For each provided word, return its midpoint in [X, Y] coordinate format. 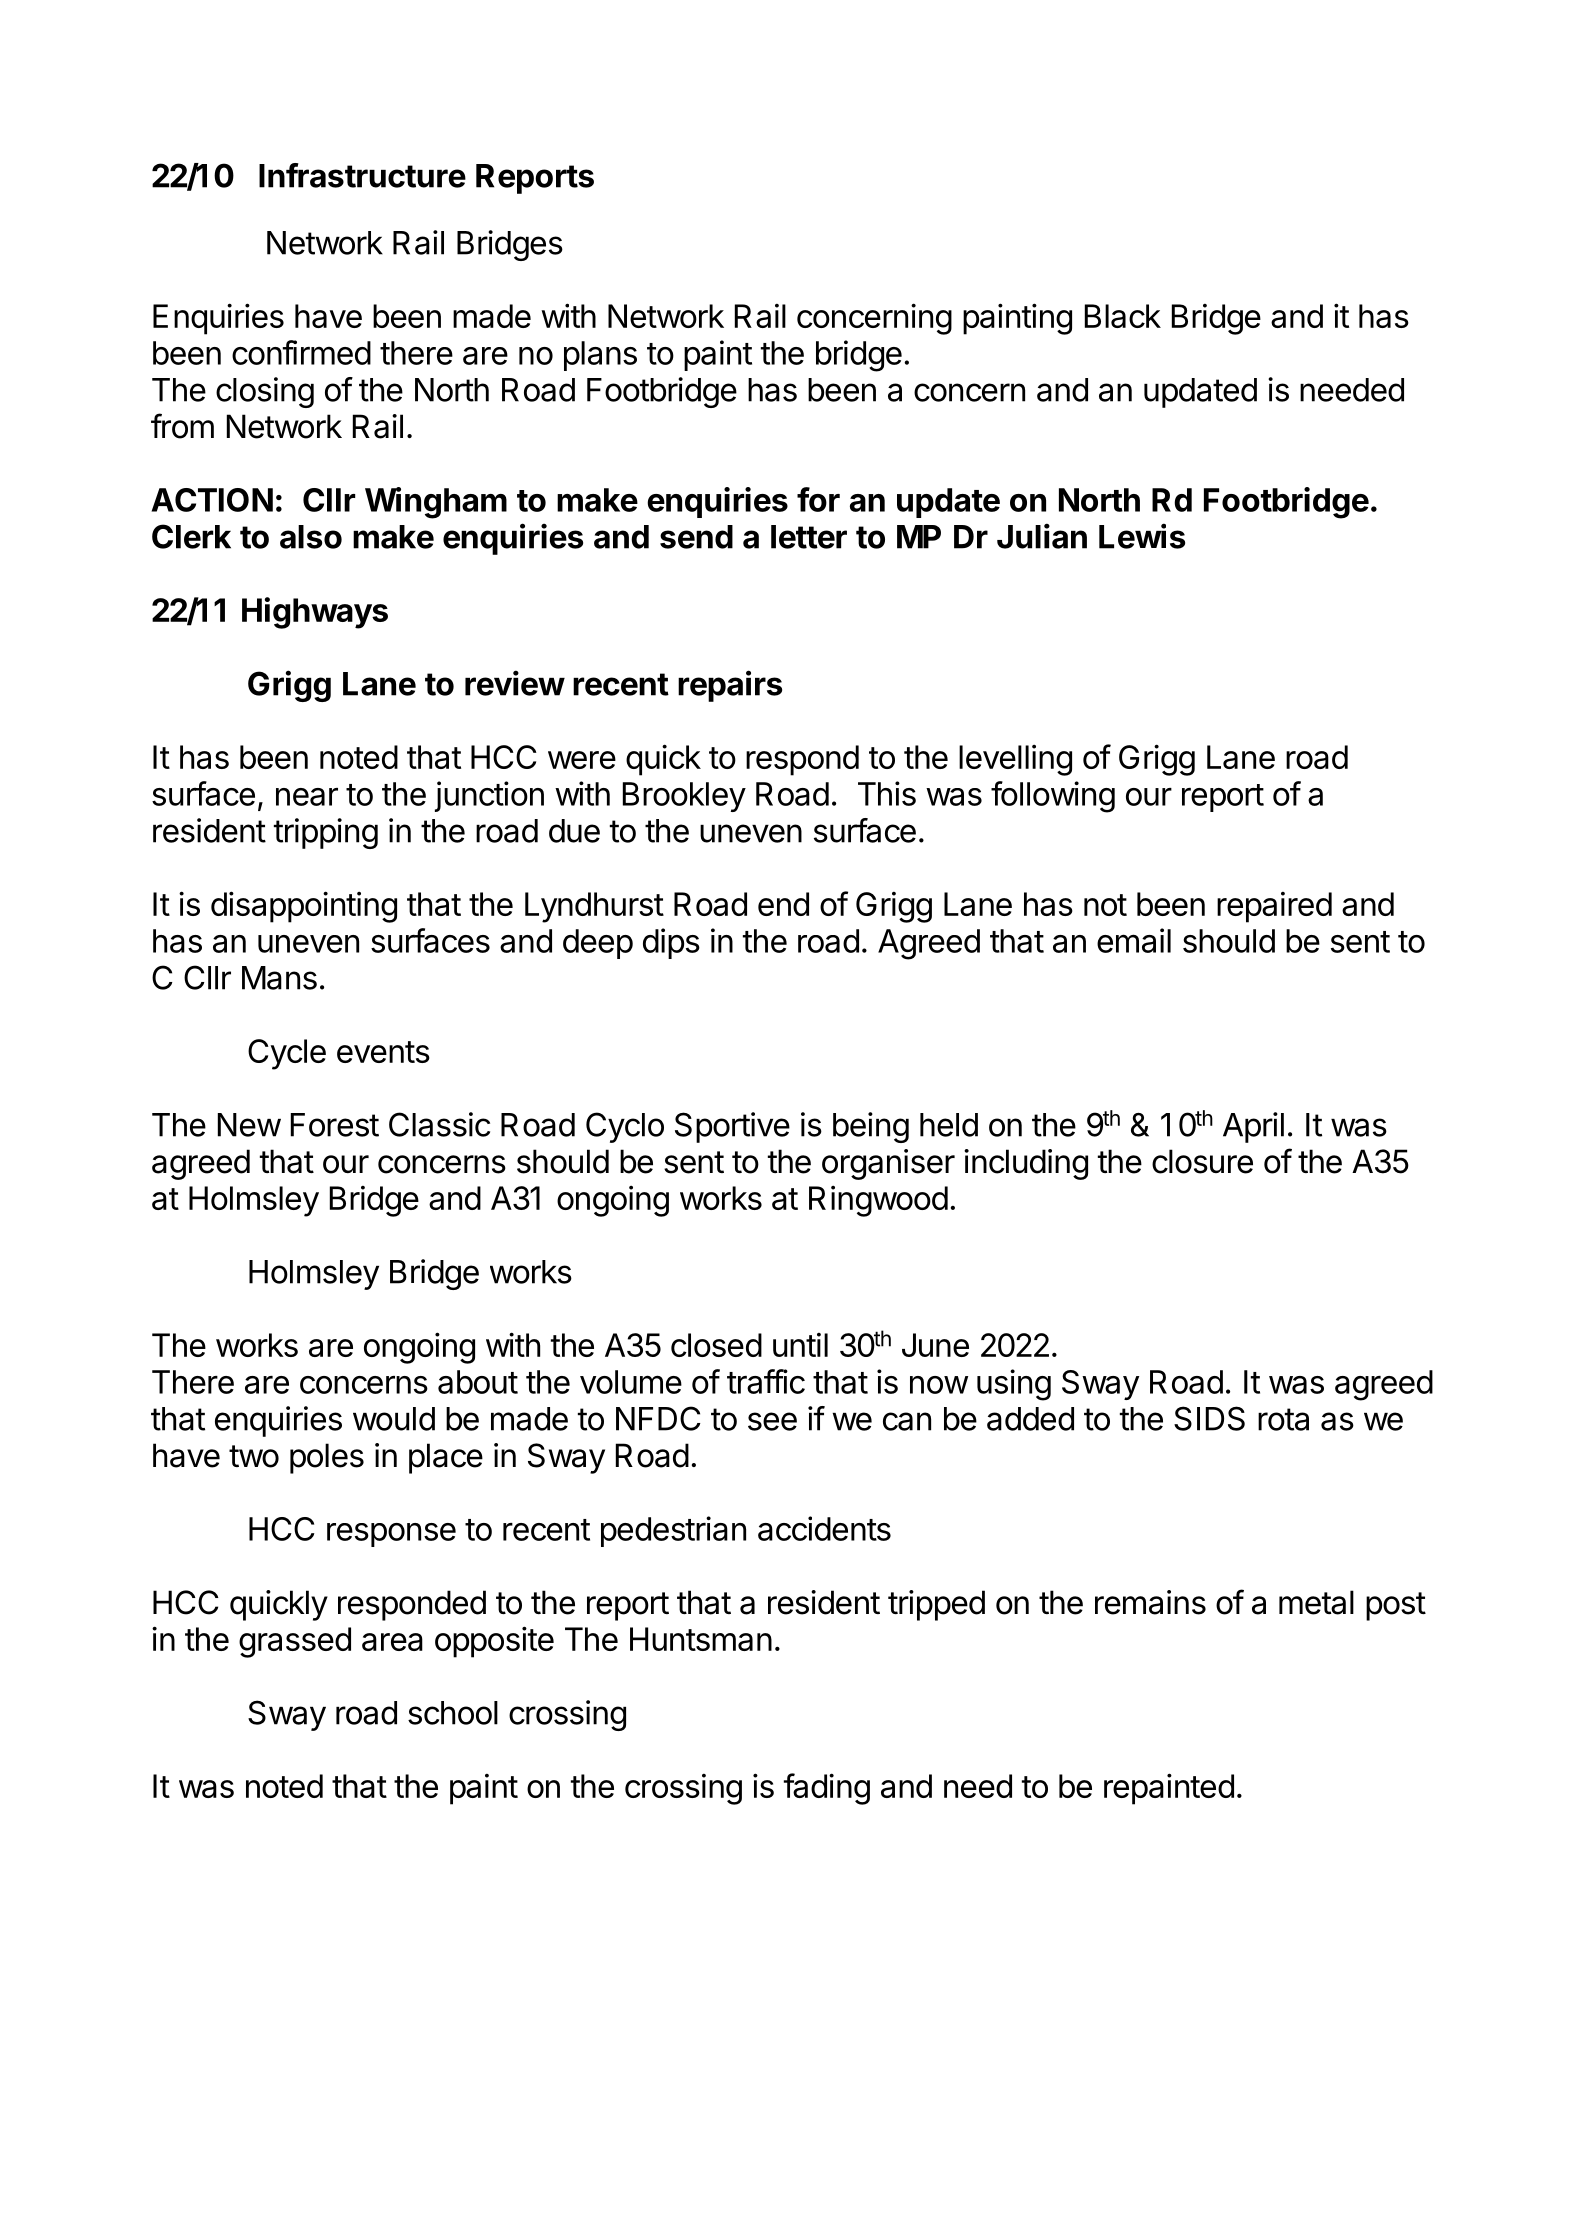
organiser [888, 1164]
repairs [730, 686]
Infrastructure [362, 175]
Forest [335, 1125]
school [453, 1713]
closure [1202, 1161]
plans [600, 356]
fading [827, 1789]
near [307, 797]
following [1053, 797]
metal [1316, 1602]
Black [1123, 316]
